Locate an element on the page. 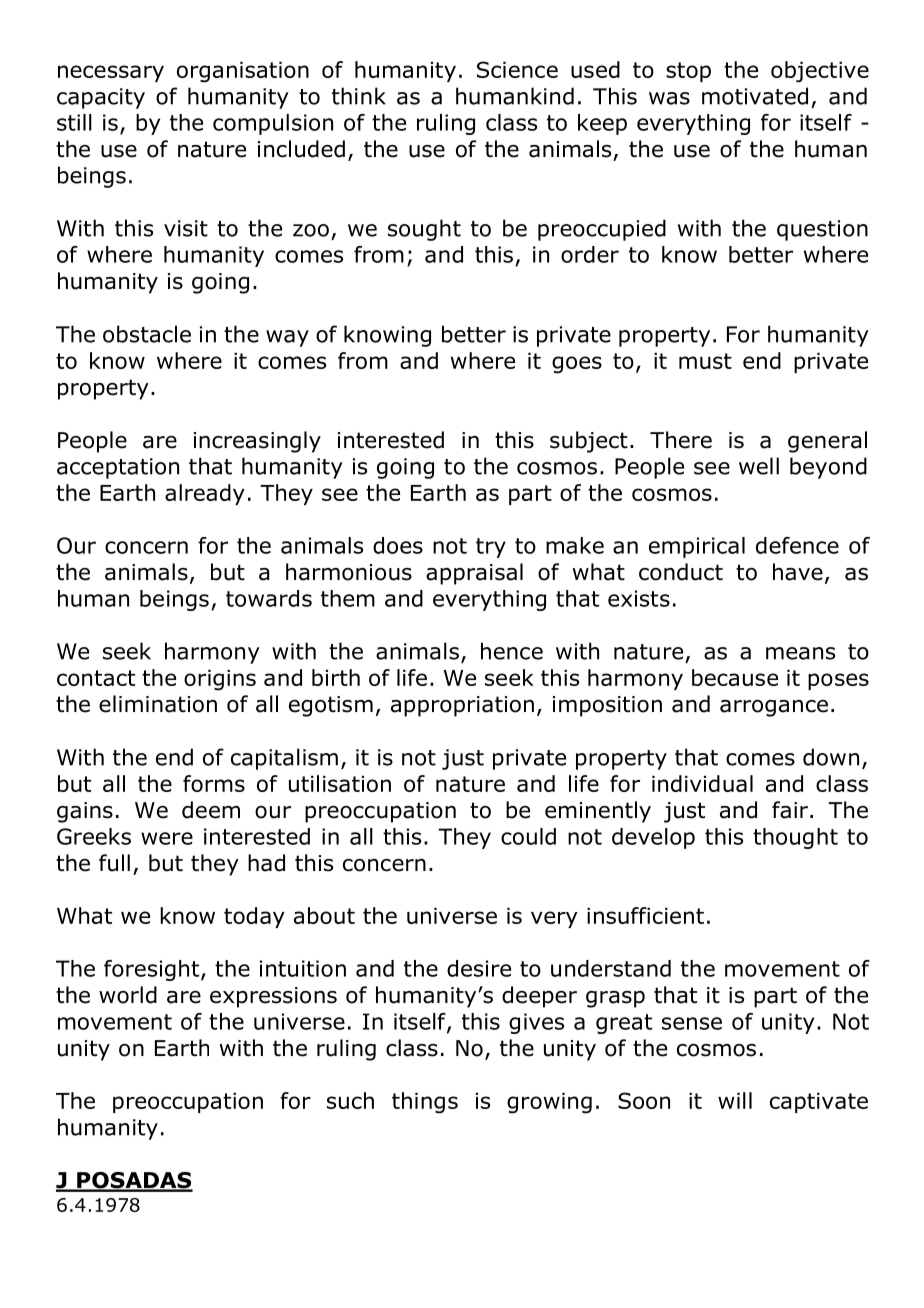 This document has width=924, height=1308. must is located at coordinates (705, 361).
